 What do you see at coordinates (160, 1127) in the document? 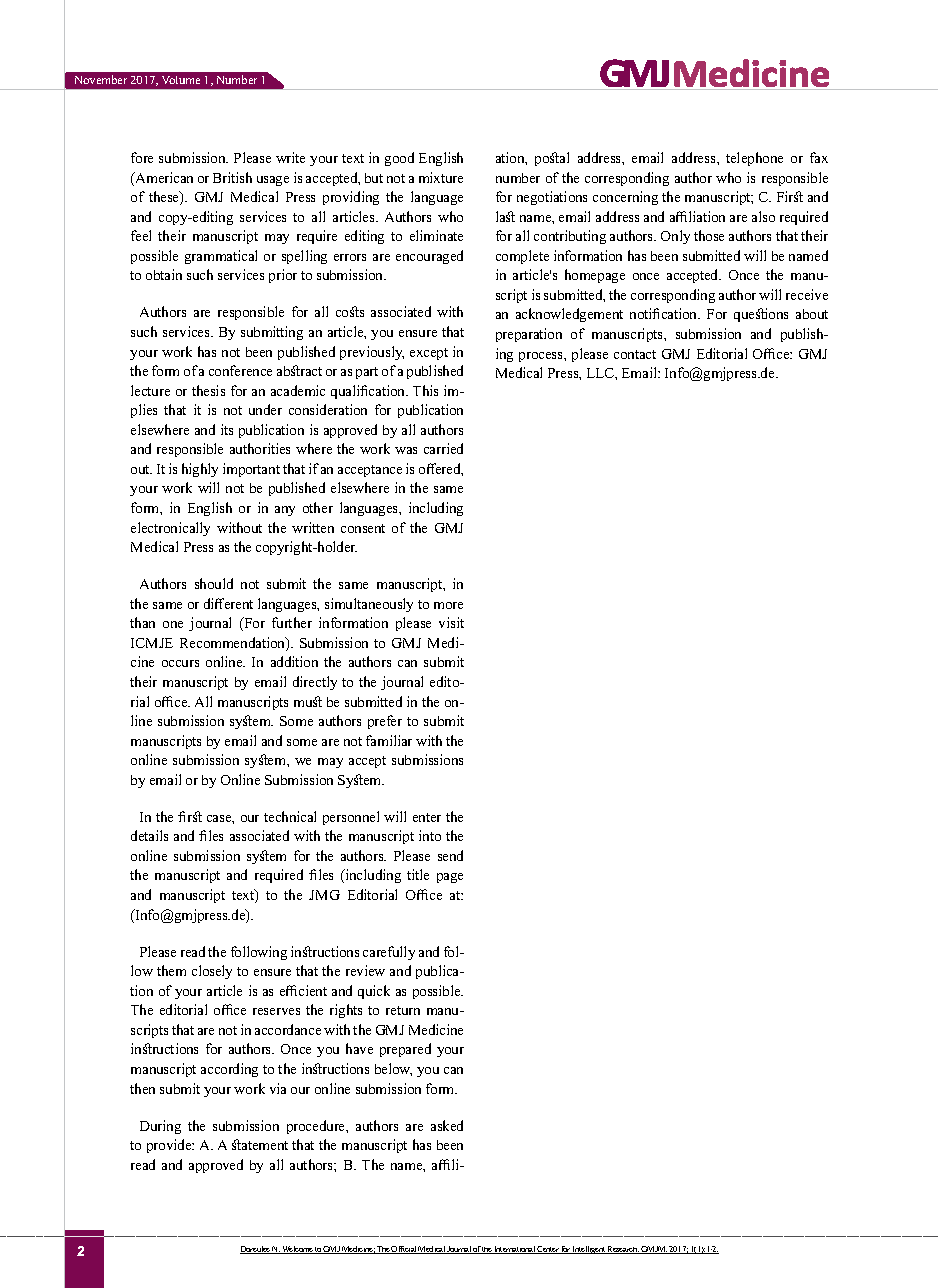
I see `During` at bounding box center [160, 1127].
